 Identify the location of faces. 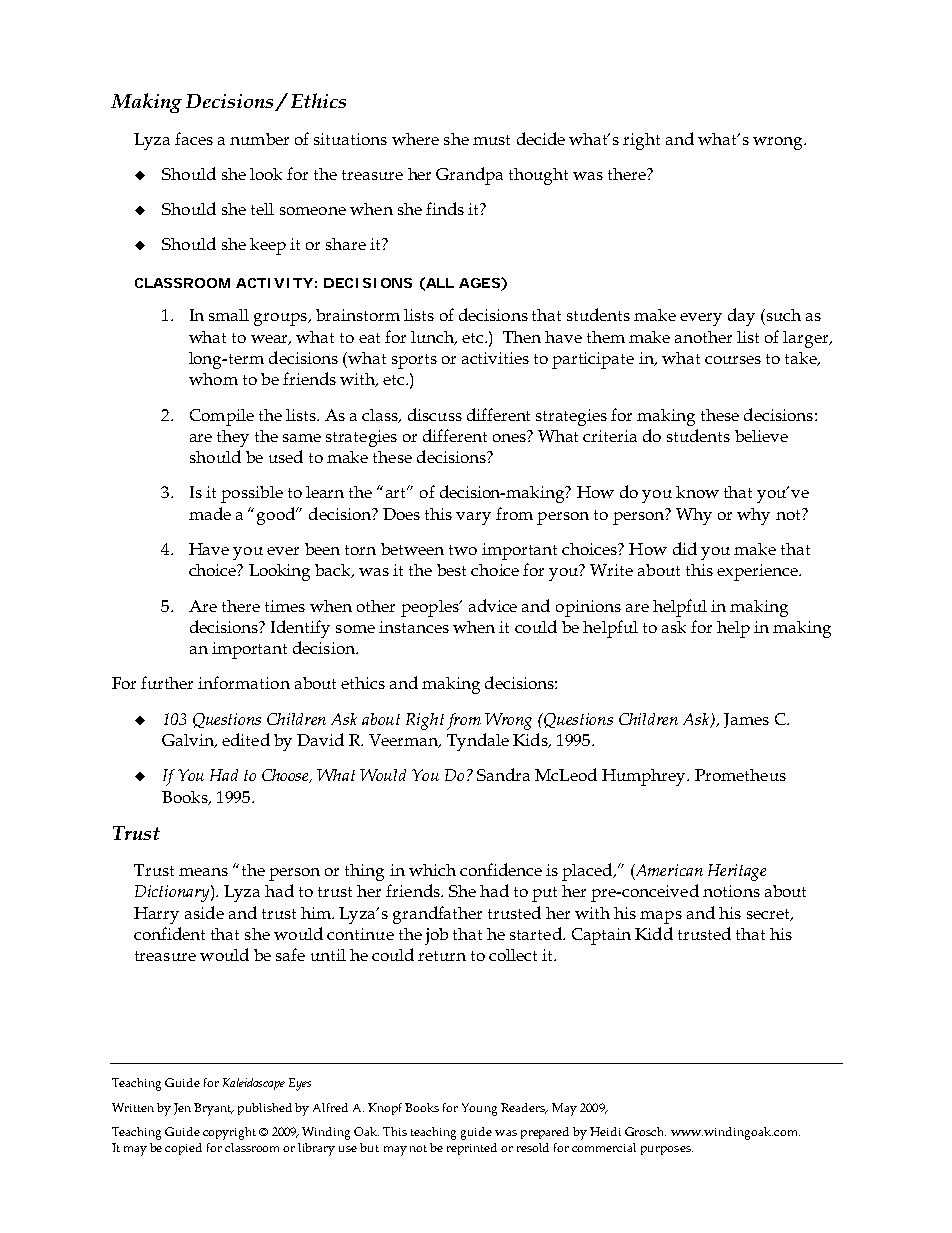
(194, 138).
